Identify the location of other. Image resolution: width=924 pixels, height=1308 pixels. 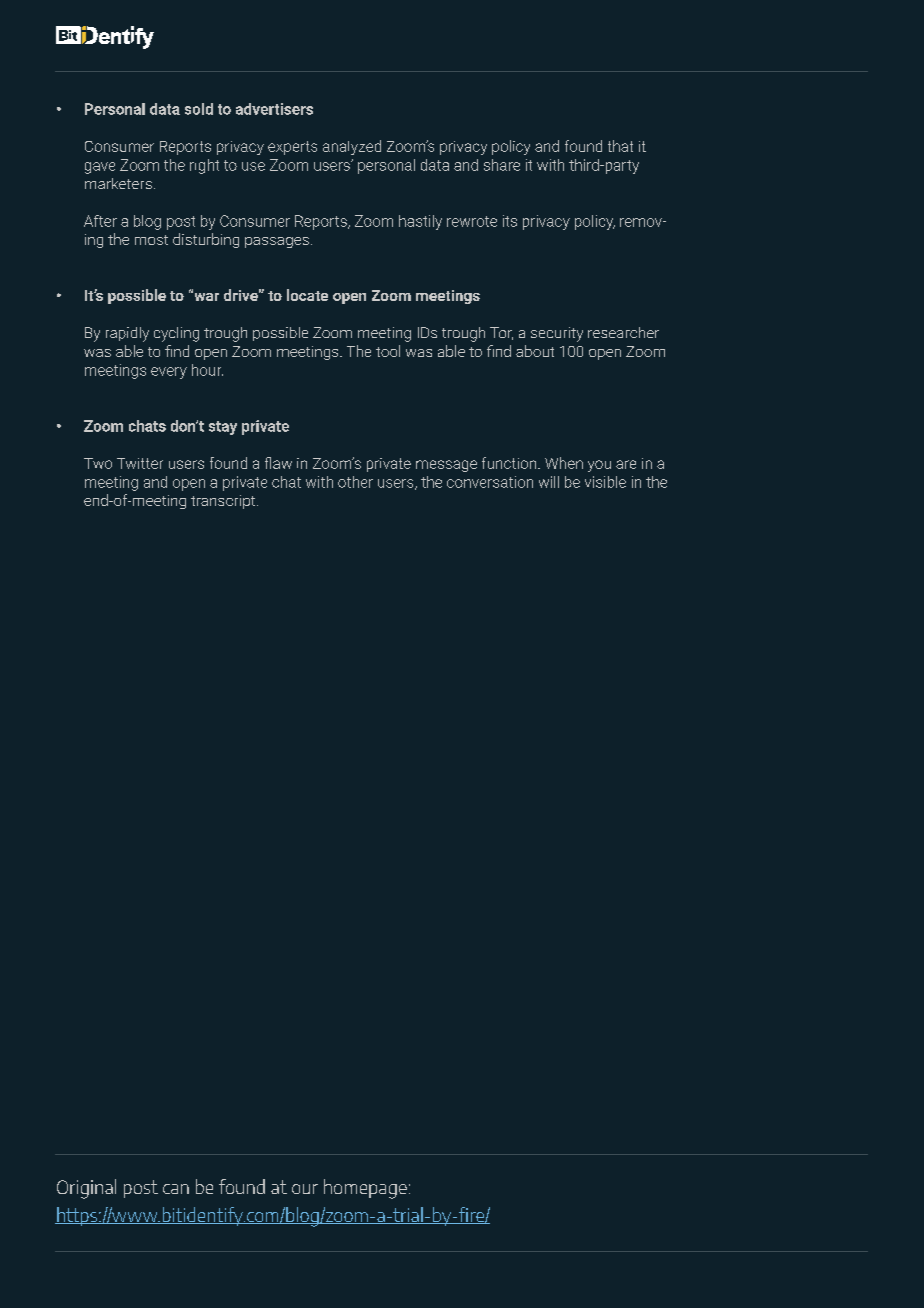
(355, 482).
